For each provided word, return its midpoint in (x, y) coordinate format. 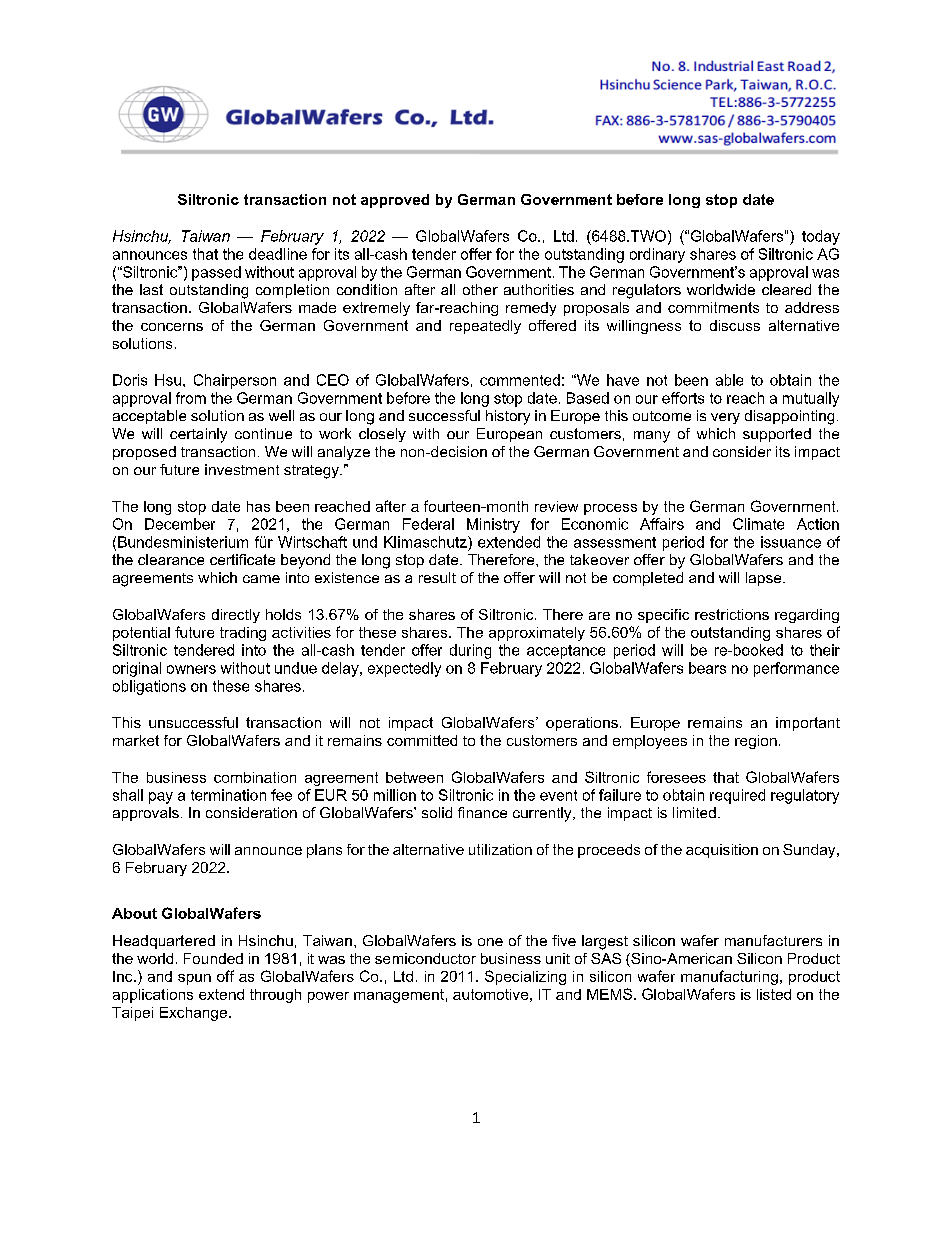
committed (422, 740)
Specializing (525, 977)
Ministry (493, 525)
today (821, 237)
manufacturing (729, 977)
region (756, 742)
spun (194, 979)
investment (242, 469)
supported (777, 435)
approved (395, 201)
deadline (278, 254)
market (136, 740)
